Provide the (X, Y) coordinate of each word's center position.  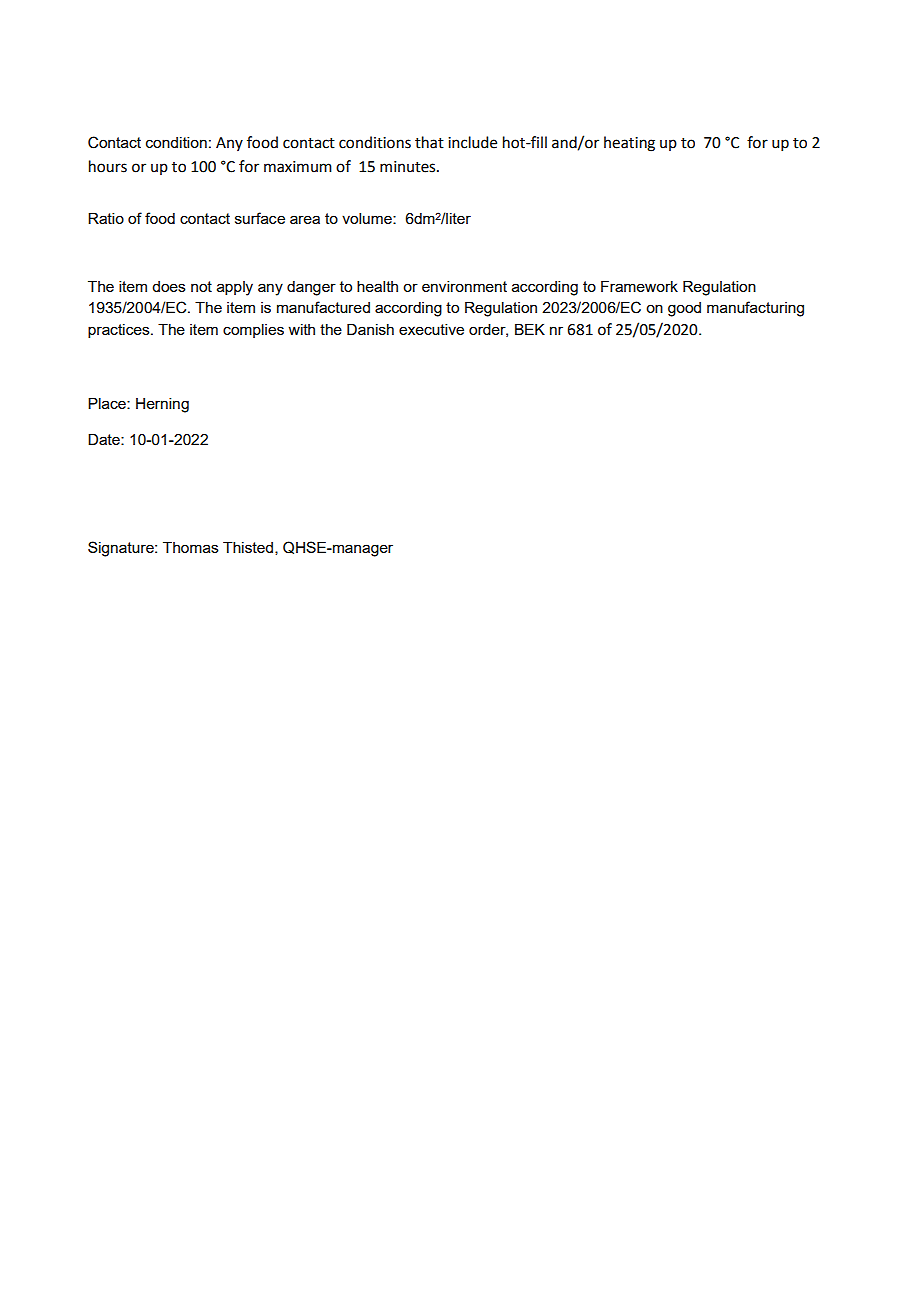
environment (464, 286)
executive (431, 329)
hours (108, 166)
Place (108, 403)
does (169, 286)
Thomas (191, 547)
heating (629, 144)
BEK (530, 329)
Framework (639, 286)
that (429, 142)
